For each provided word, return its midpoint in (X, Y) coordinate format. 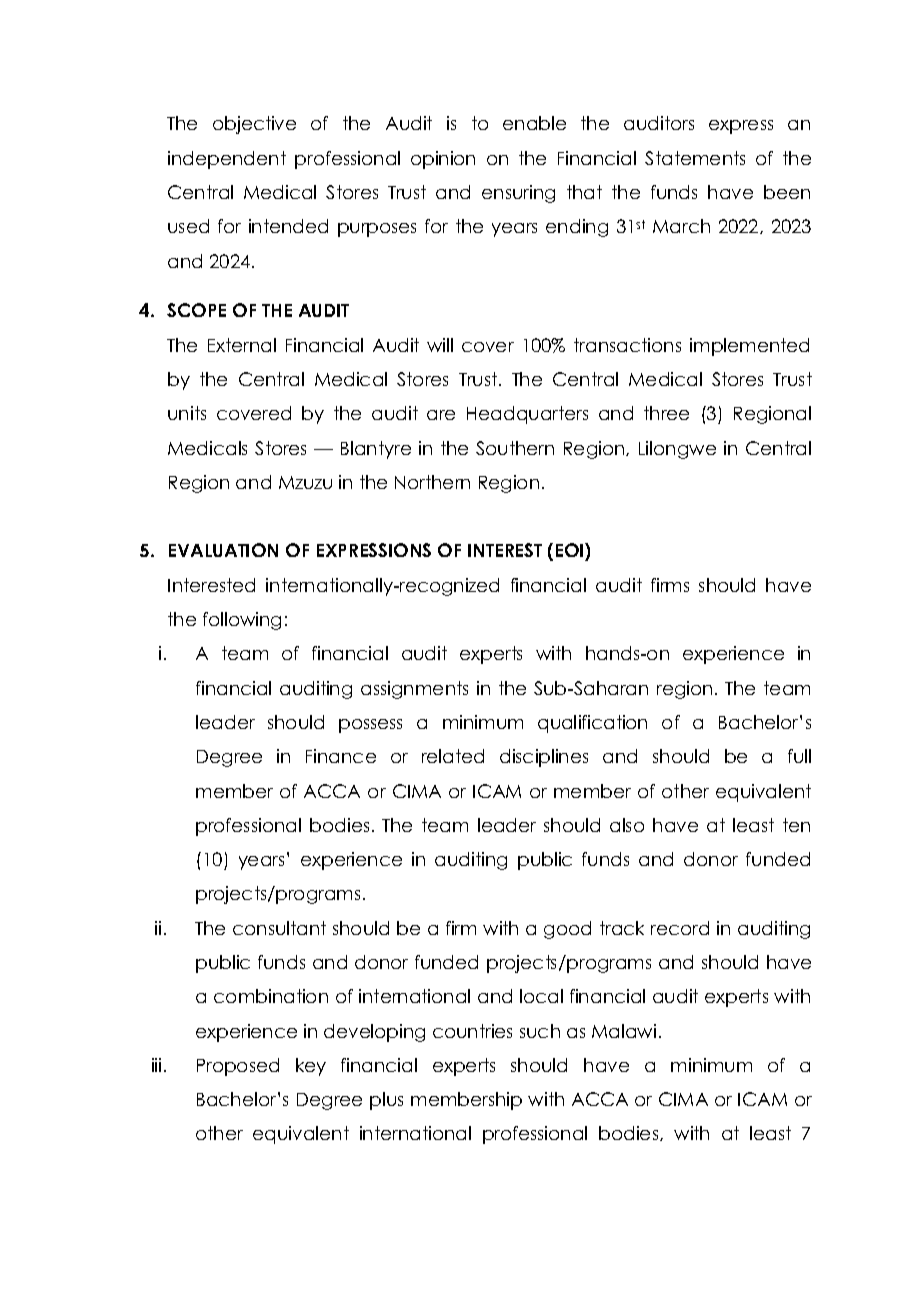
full (799, 756)
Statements (695, 158)
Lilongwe (677, 450)
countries (472, 1031)
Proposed (238, 1067)
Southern (515, 448)
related (453, 756)
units (187, 413)
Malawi (624, 1031)
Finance (341, 756)
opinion (443, 160)
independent (227, 160)
